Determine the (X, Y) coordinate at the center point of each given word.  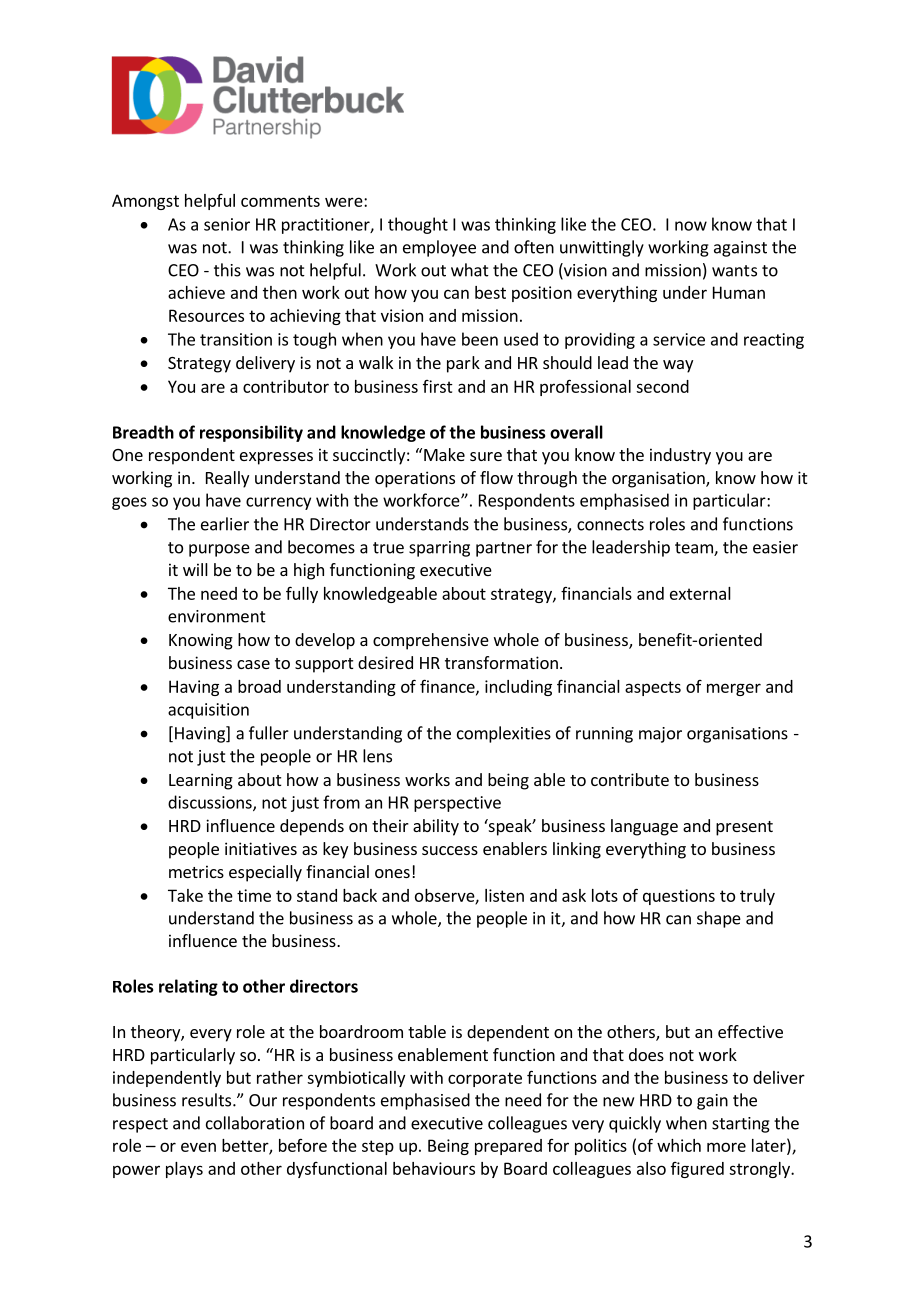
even (198, 1147)
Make (444, 454)
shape (719, 919)
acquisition (208, 711)
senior (227, 224)
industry (680, 456)
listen (504, 895)
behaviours (434, 1168)
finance (448, 687)
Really (227, 479)
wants (734, 271)
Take (185, 895)
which (679, 1145)
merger (734, 689)
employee (439, 248)
